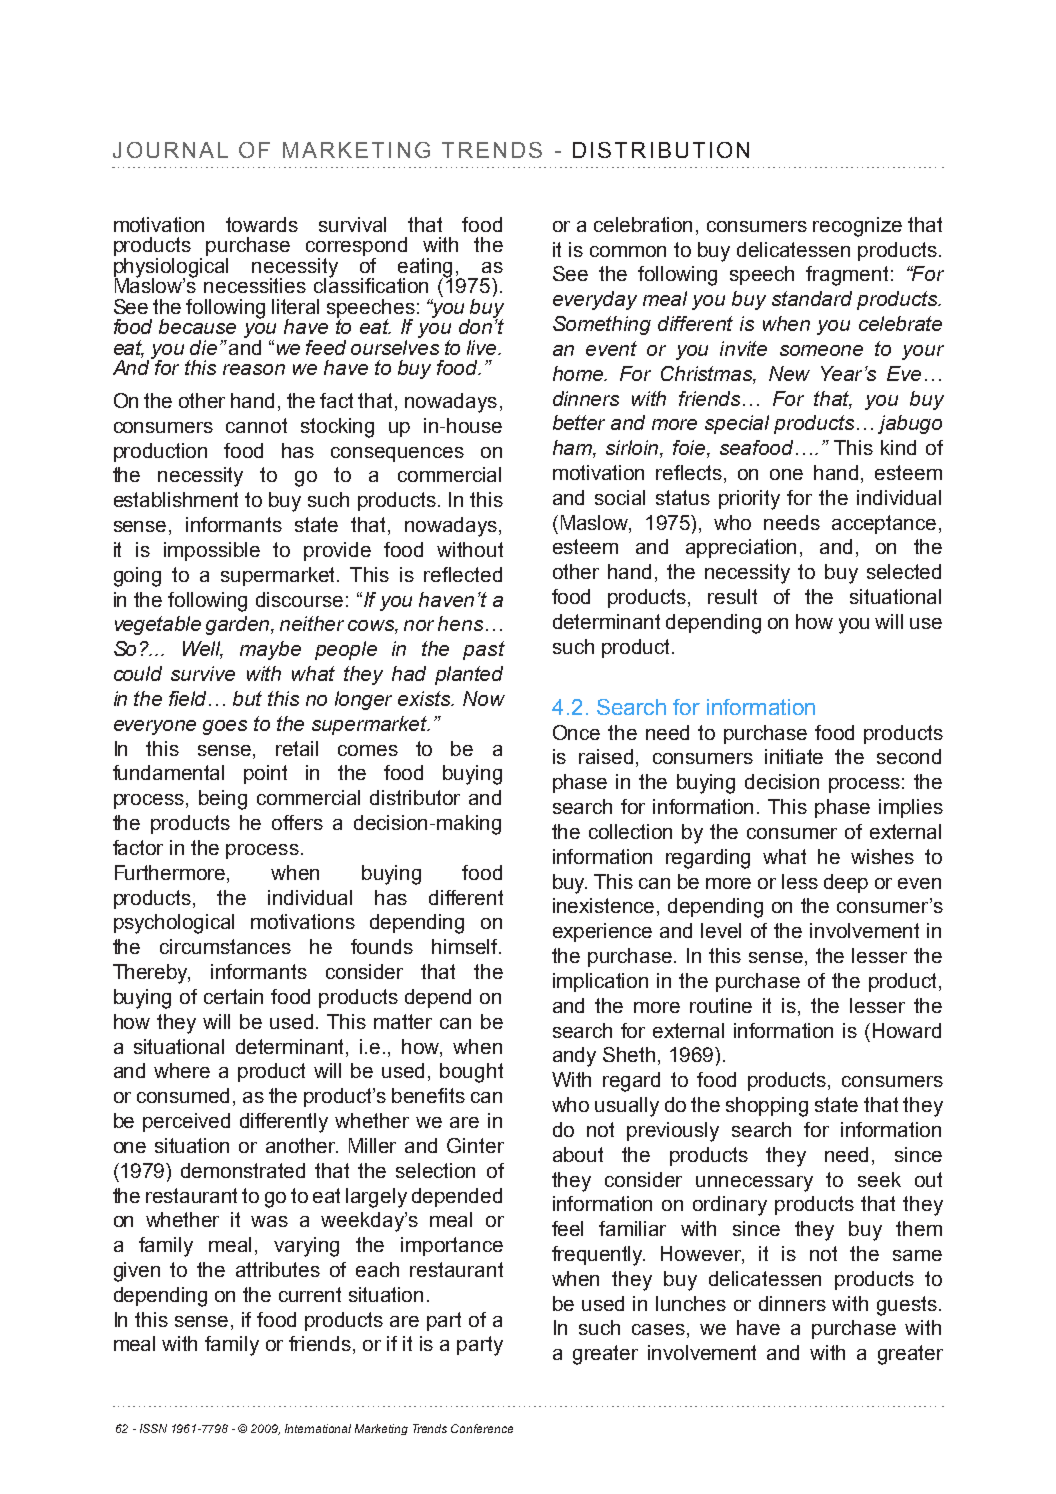  I want to click on recognize, so click(857, 227).
